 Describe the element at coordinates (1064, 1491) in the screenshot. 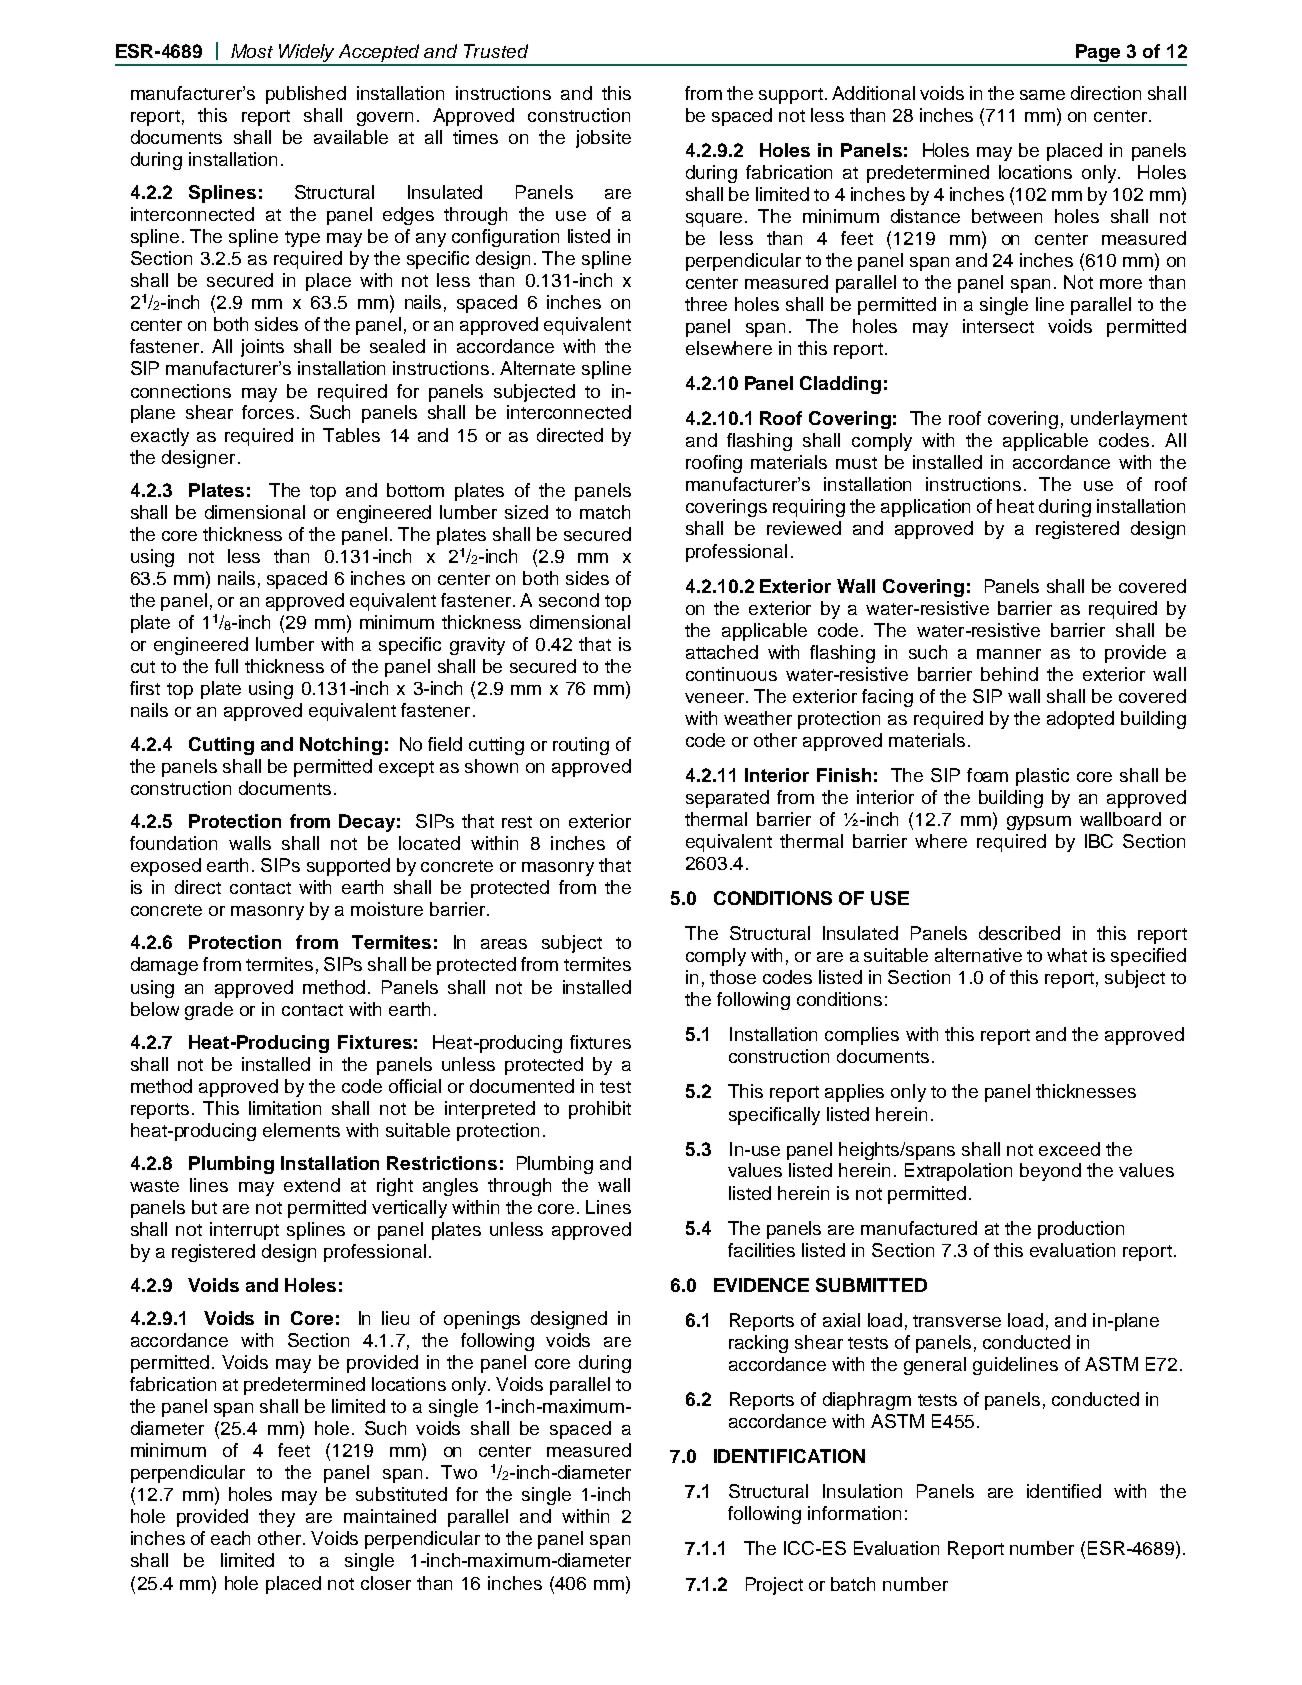

I see `identified` at that location.
